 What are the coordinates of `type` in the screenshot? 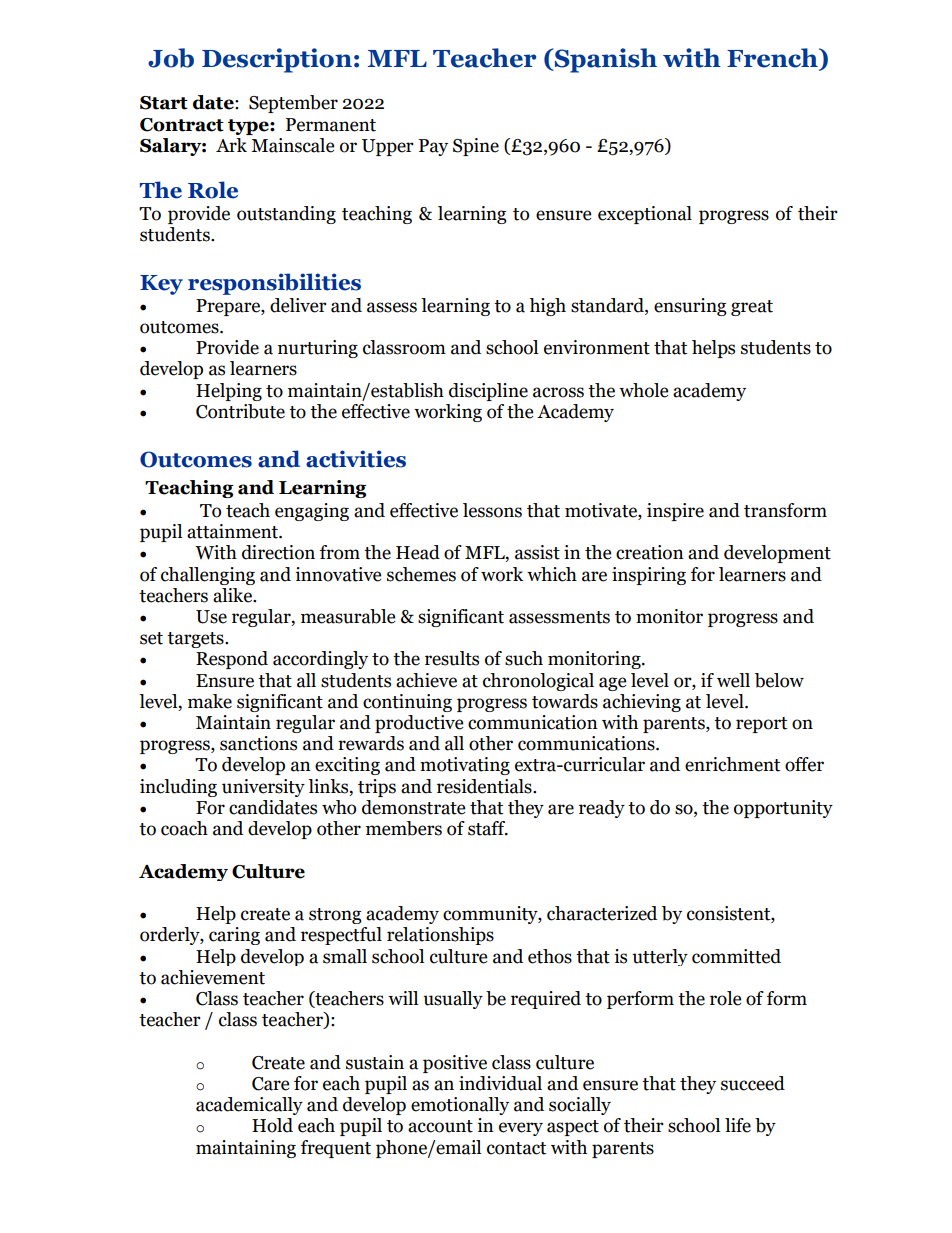 It's located at (249, 127).
